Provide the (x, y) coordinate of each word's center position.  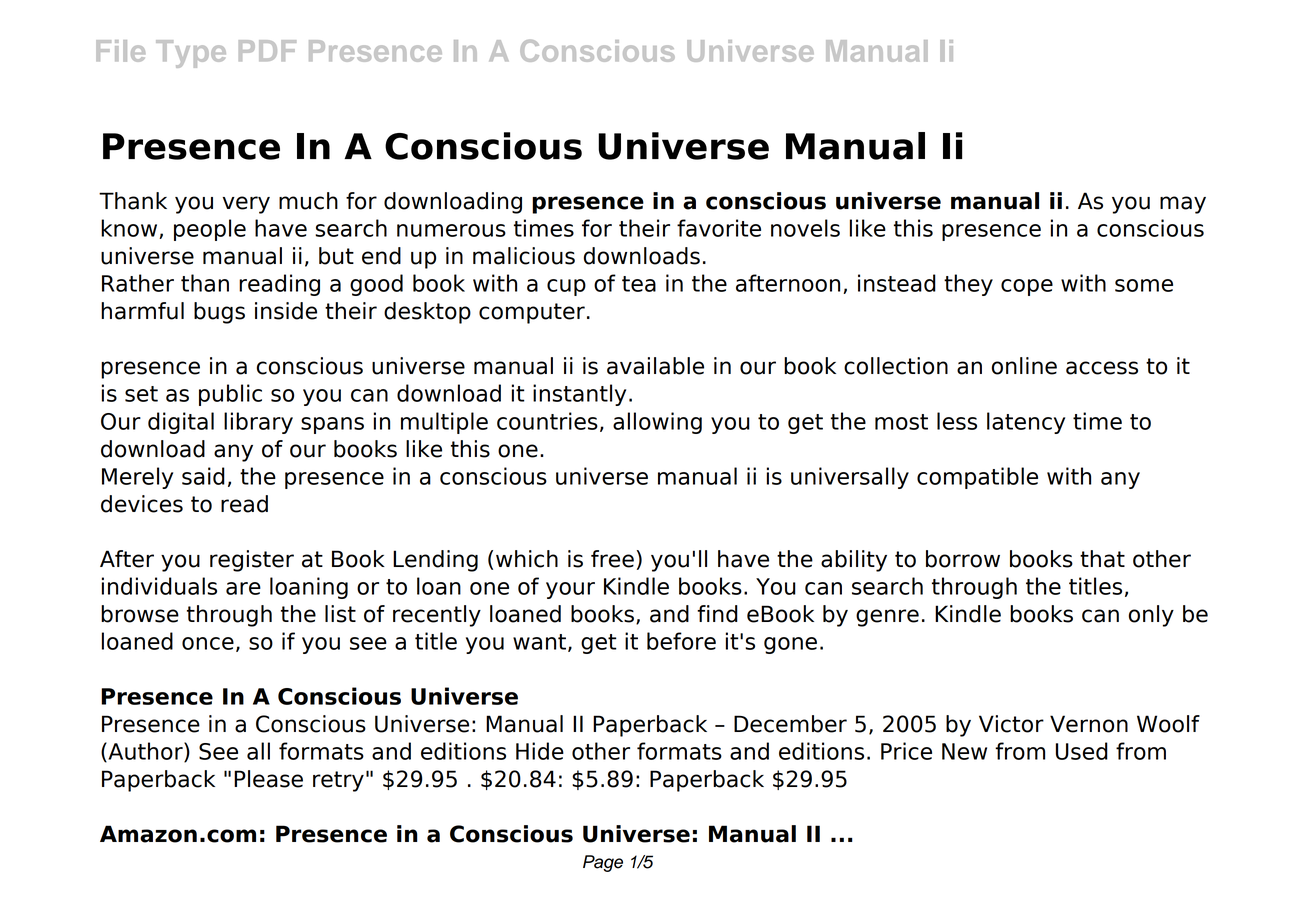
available (655, 366)
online (1024, 366)
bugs (219, 313)
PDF (267, 50)
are (243, 588)
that (1102, 559)
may (1183, 205)
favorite (719, 228)
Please (268, 779)
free (612, 559)
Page (603, 863)
